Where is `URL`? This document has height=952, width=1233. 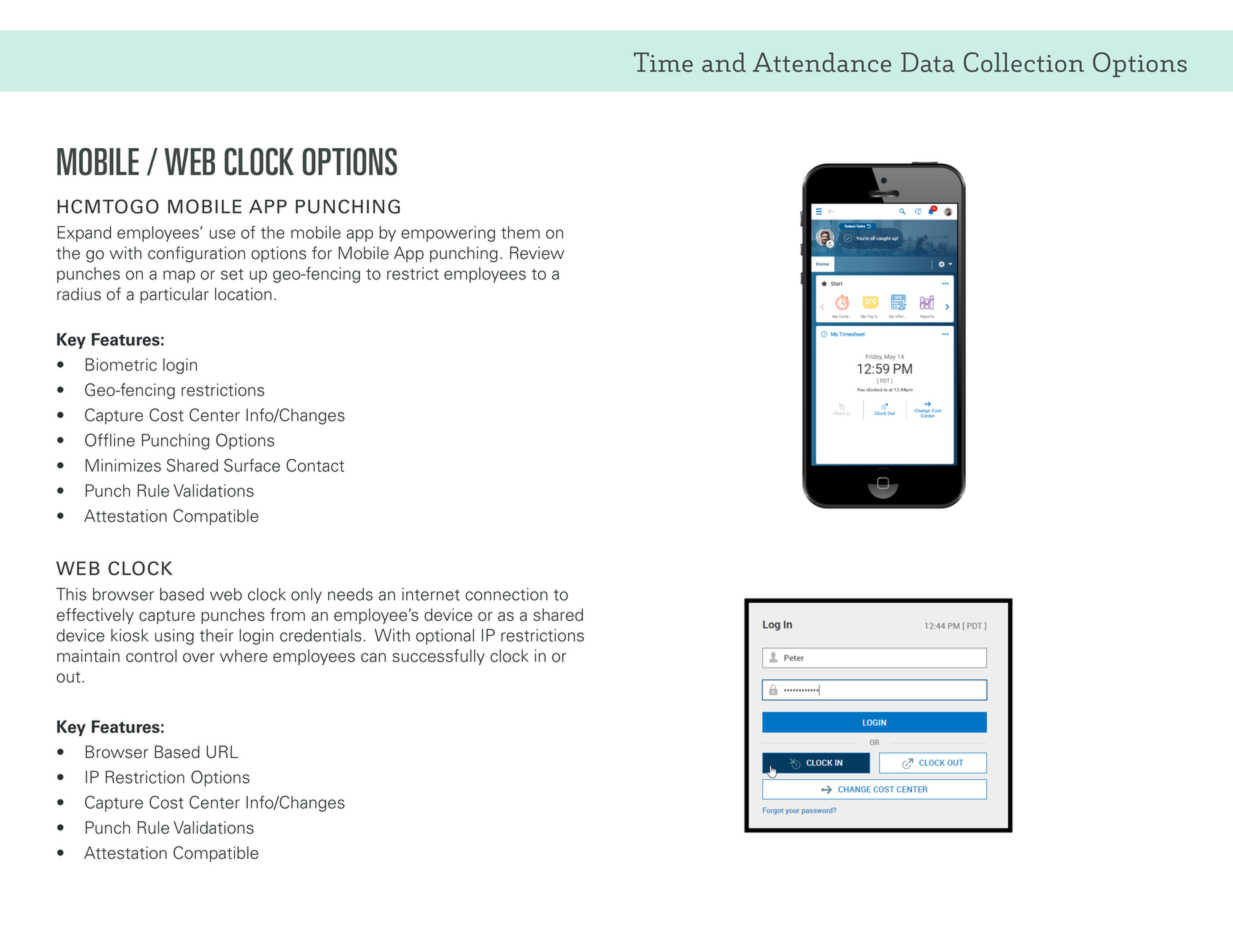
URL is located at coordinates (222, 752).
